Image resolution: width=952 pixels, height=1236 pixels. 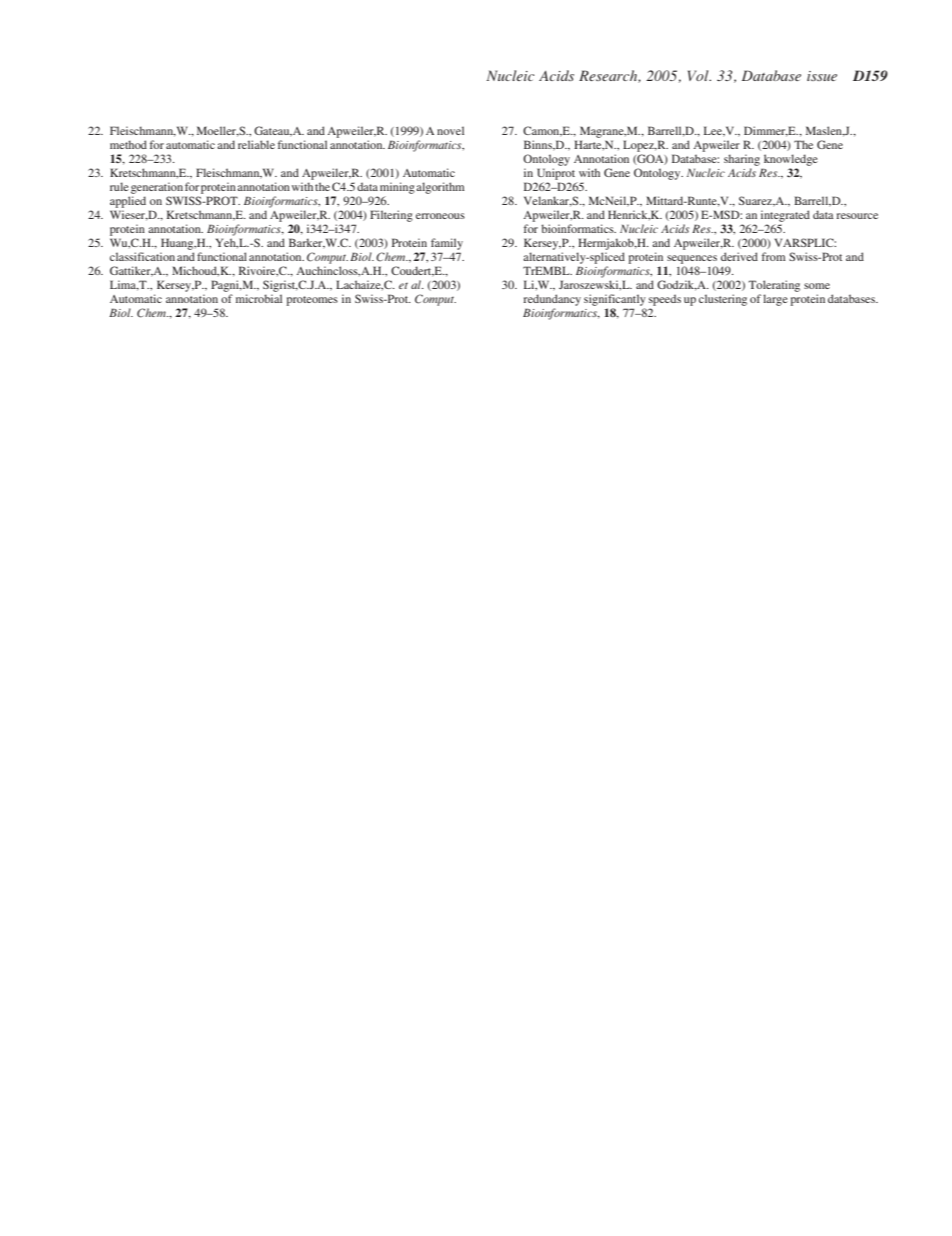 What do you see at coordinates (450, 130) in the image?
I see `novel` at bounding box center [450, 130].
